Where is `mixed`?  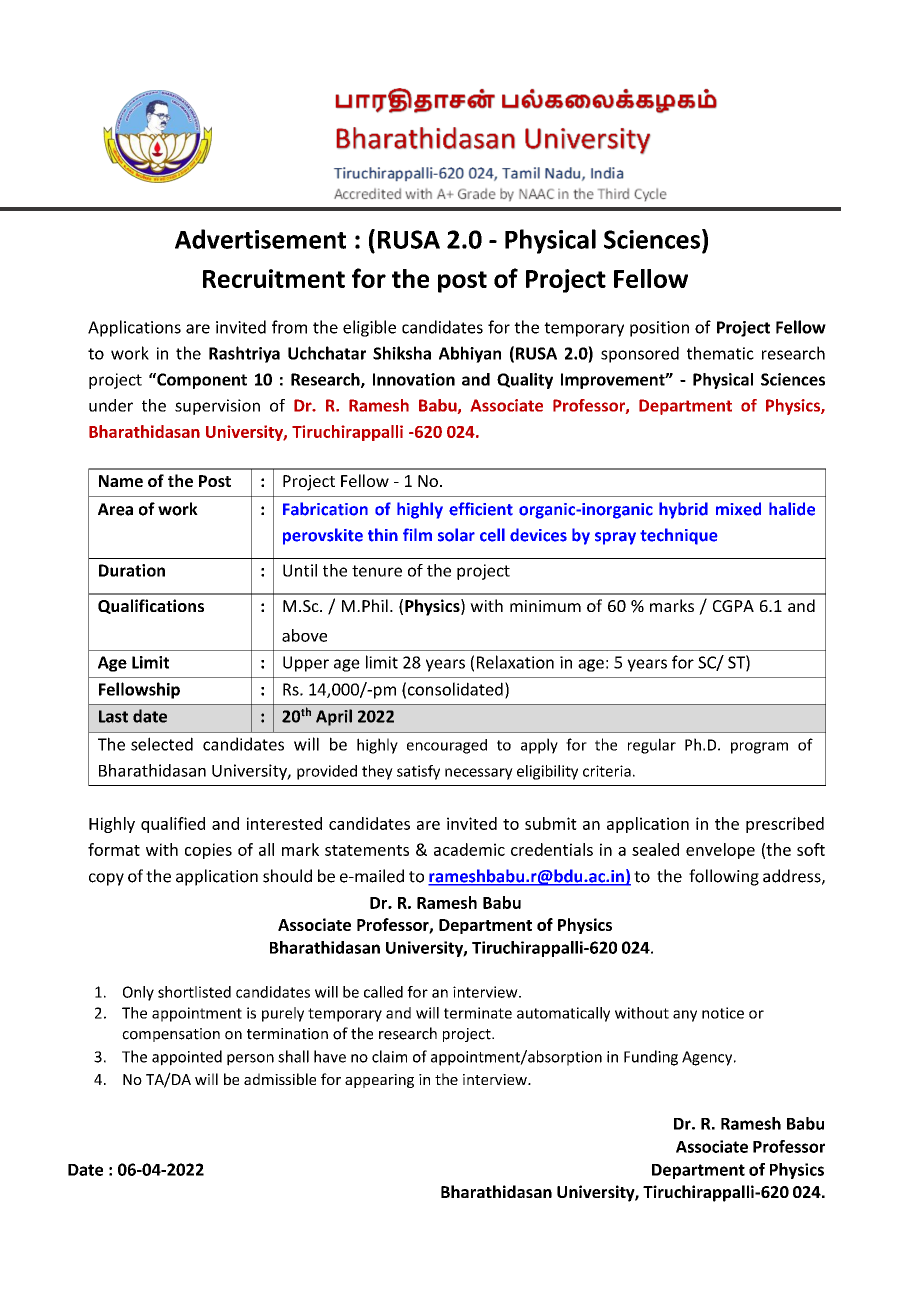
mixed is located at coordinates (738, 509).
